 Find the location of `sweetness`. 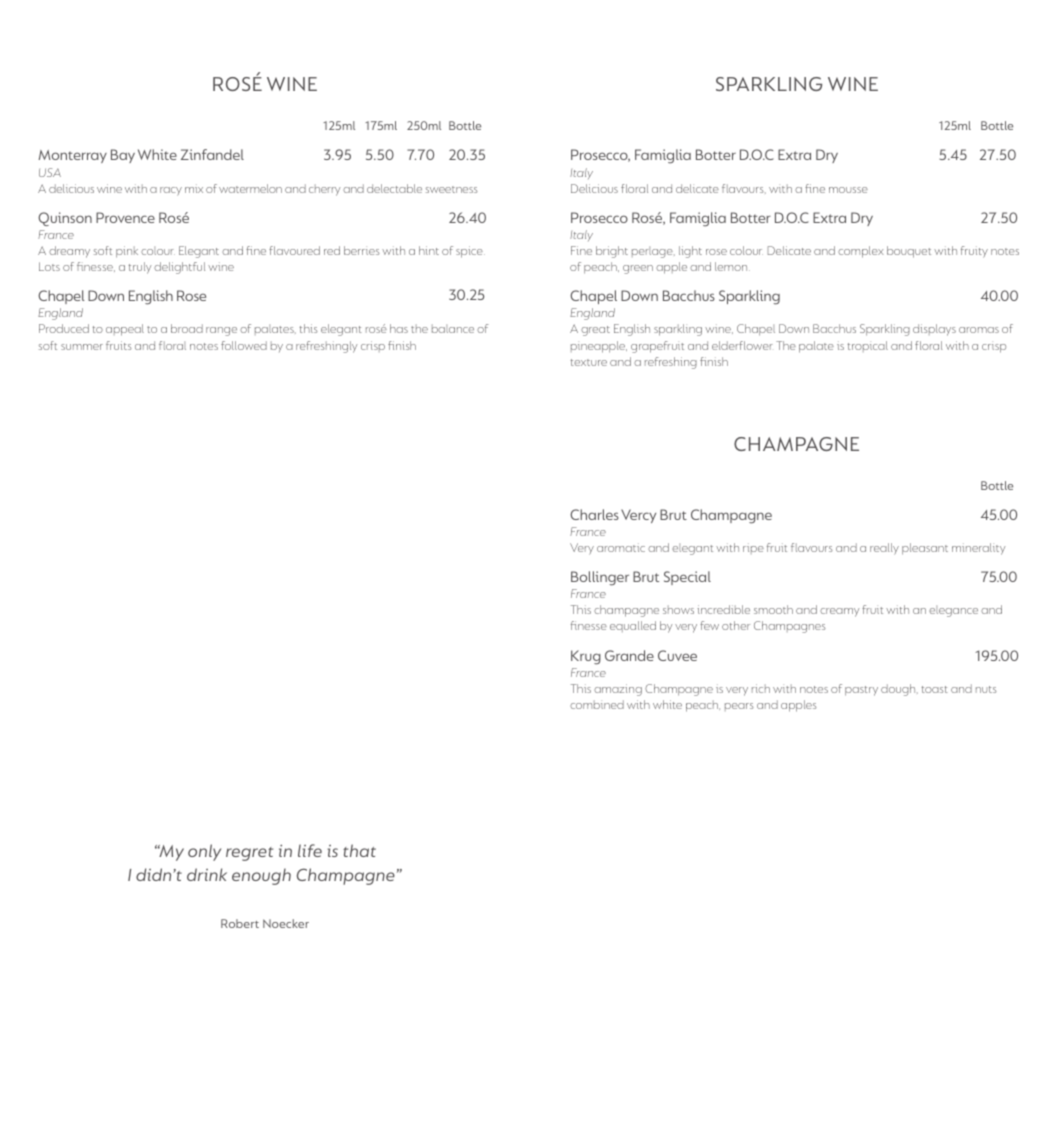

sweetness is located at coordinates (452, 189).
